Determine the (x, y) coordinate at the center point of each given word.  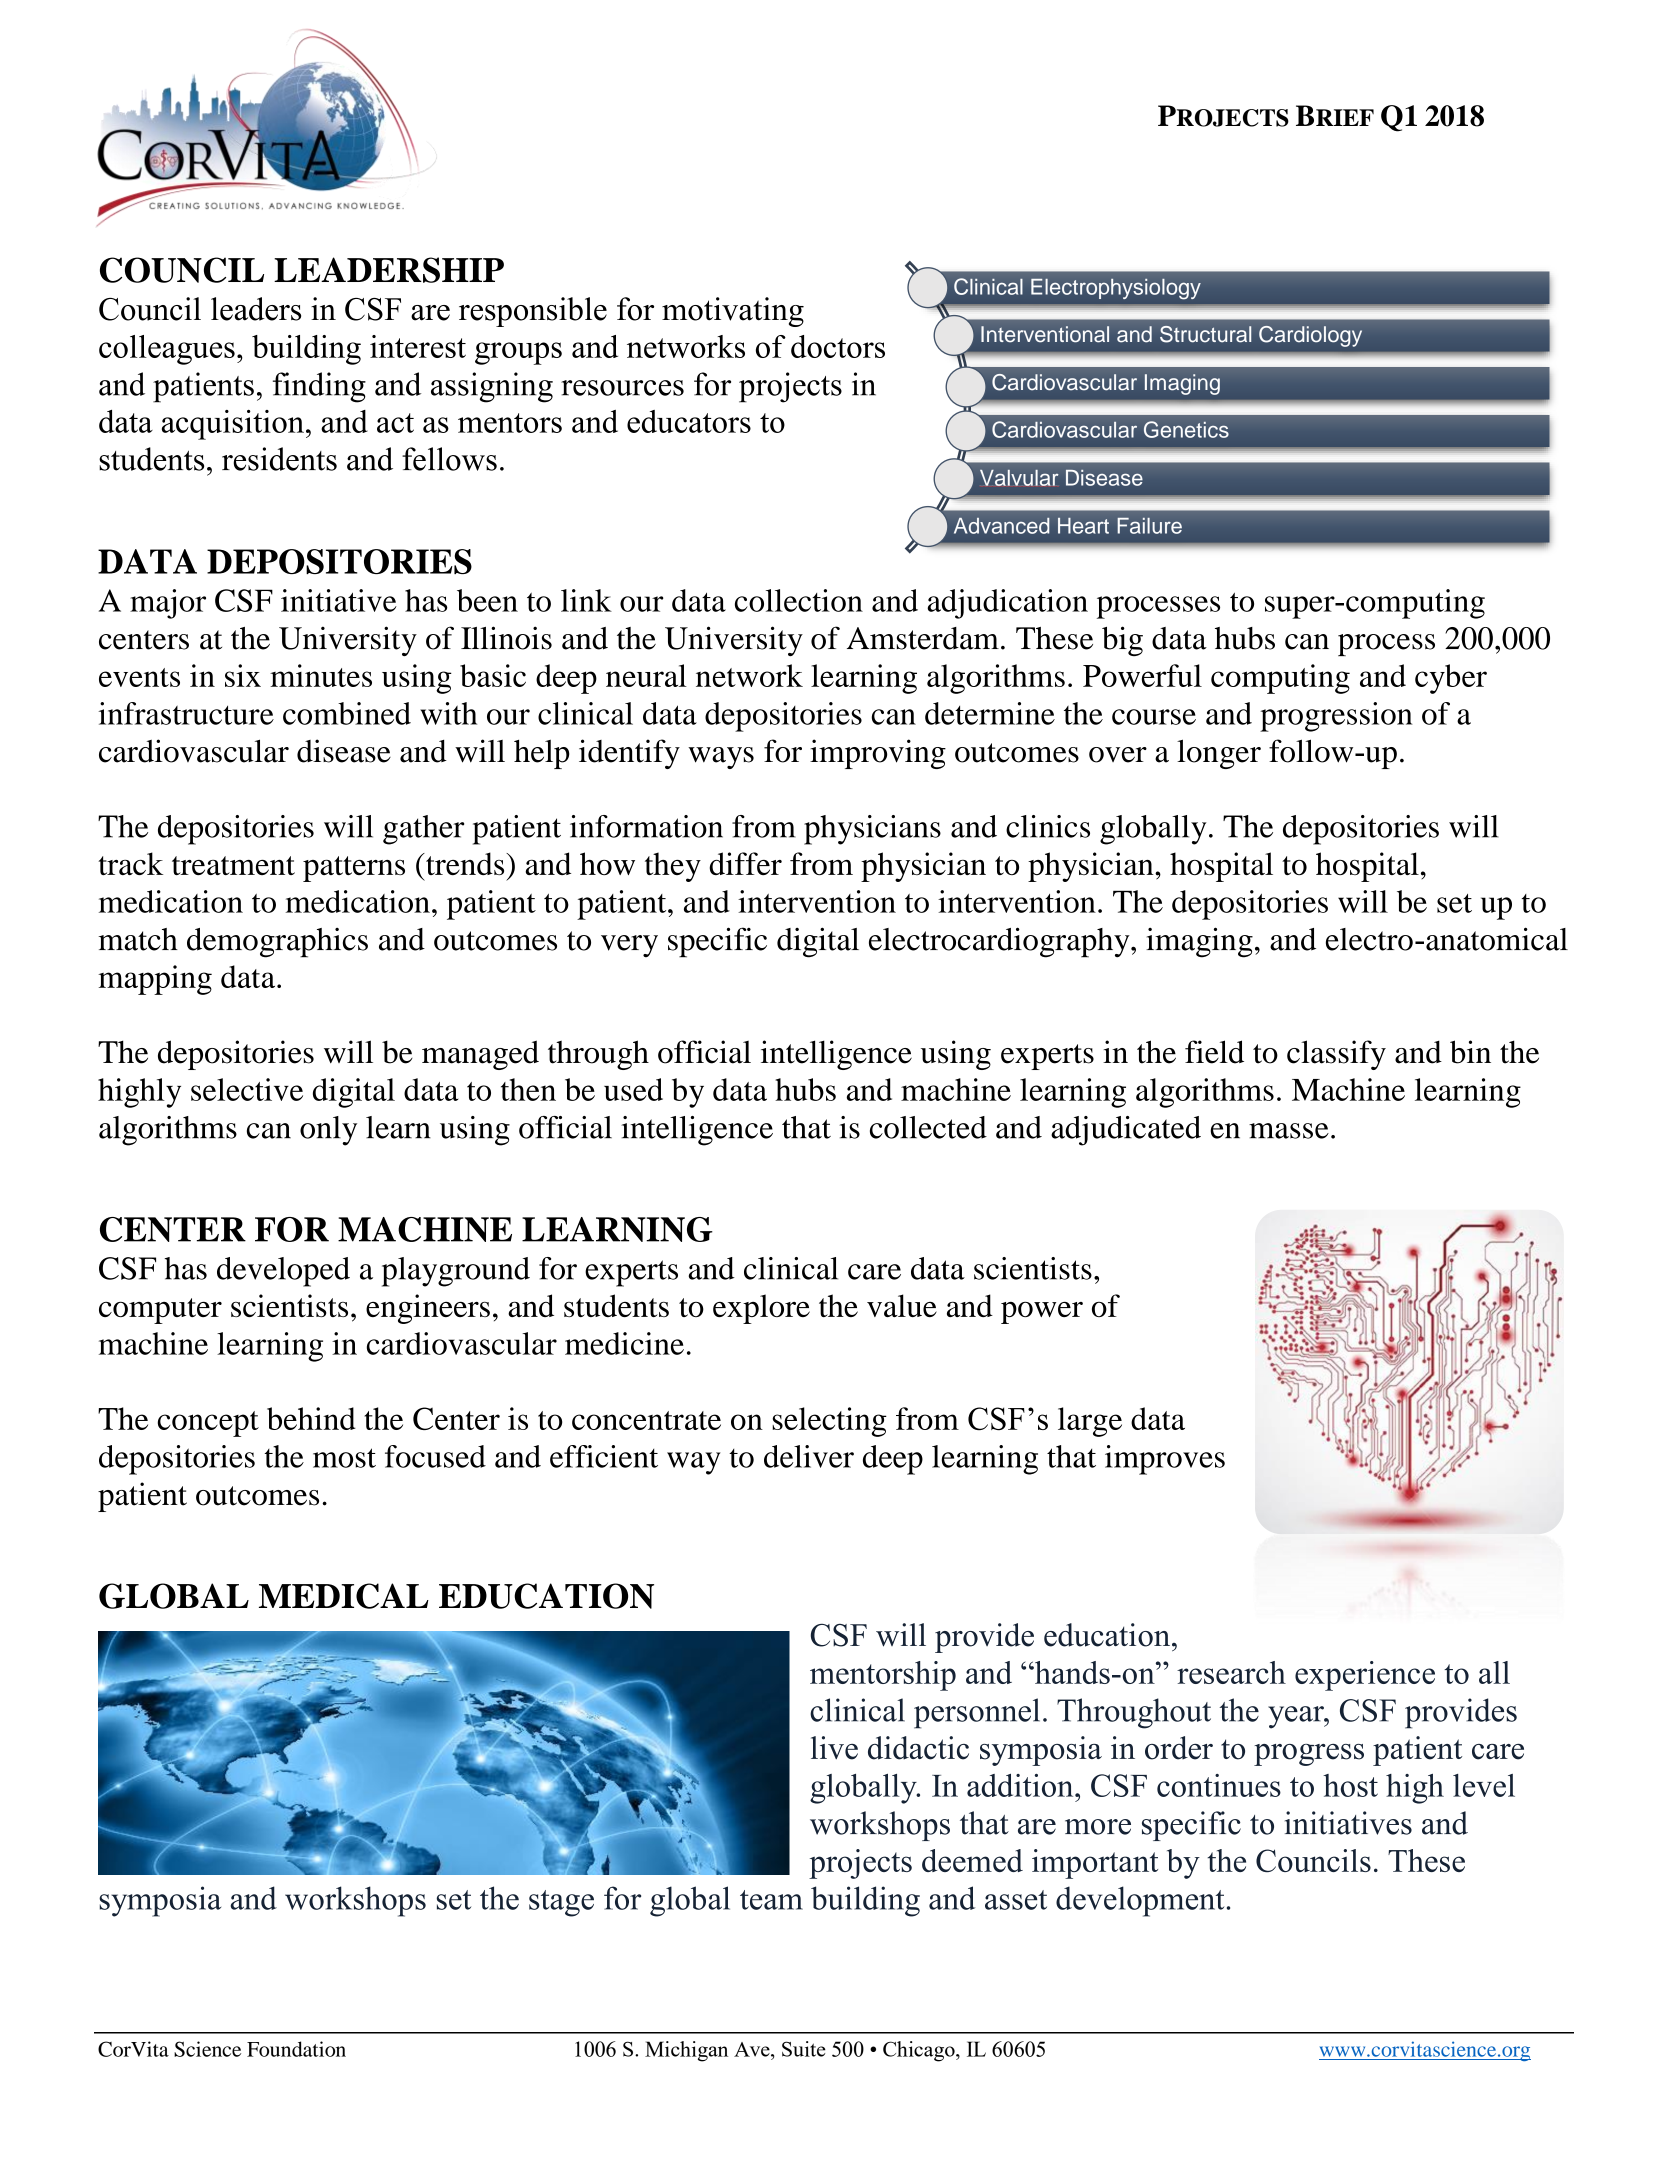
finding (319, 387)
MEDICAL (344, 1596)
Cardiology (1310, 336)
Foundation (296, 2049)
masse (1289, 1131)
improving (878, 754)
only (328, 1131)
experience (1365, 1676)
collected (928, 1127)
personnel (977, 1713)
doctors (838, 346)
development (1140, 1901)
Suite (804, 2049)
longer (1219, 754)
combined (347, 713)
